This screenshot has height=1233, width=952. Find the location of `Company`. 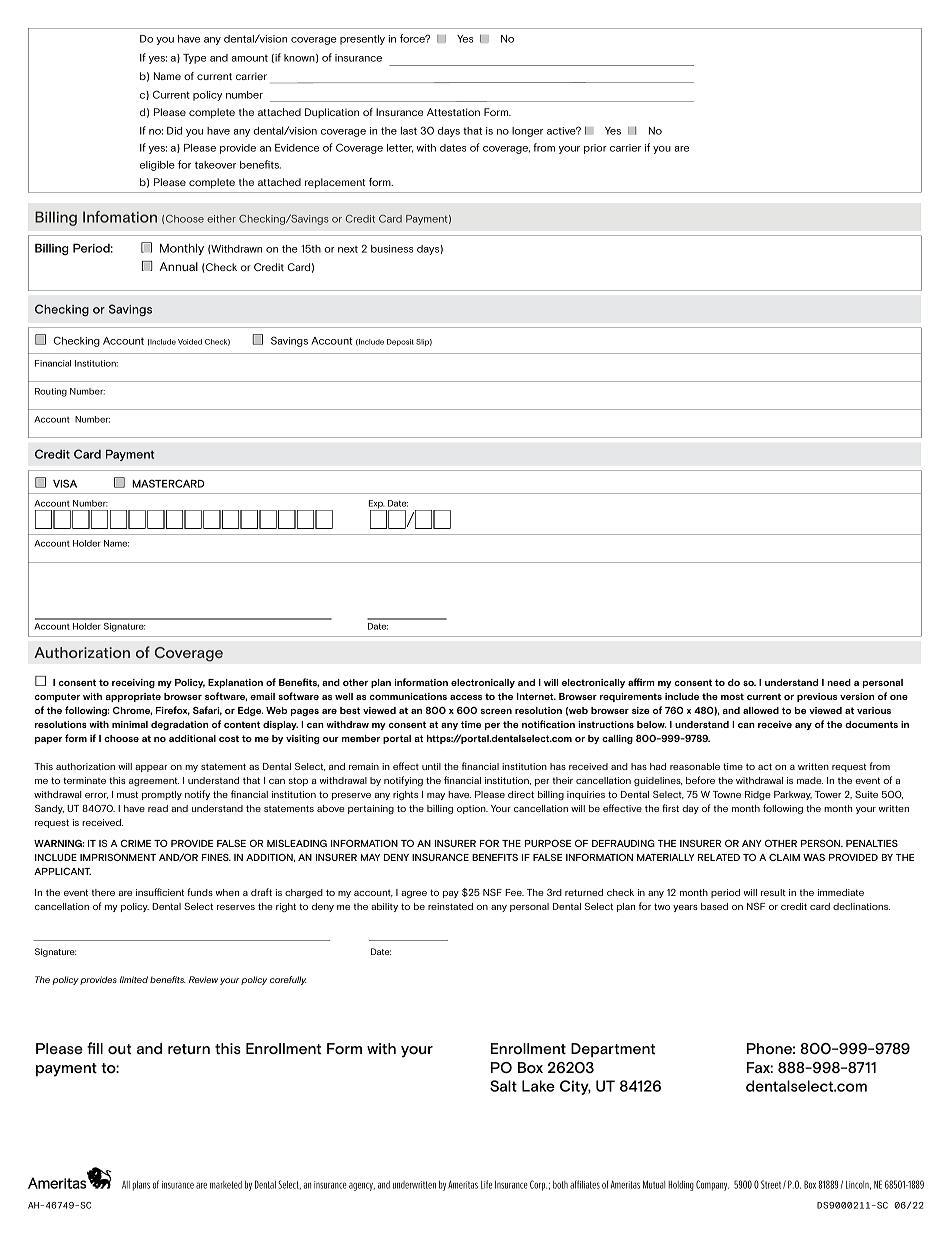

Company is located at coordinates (712, 1185).
